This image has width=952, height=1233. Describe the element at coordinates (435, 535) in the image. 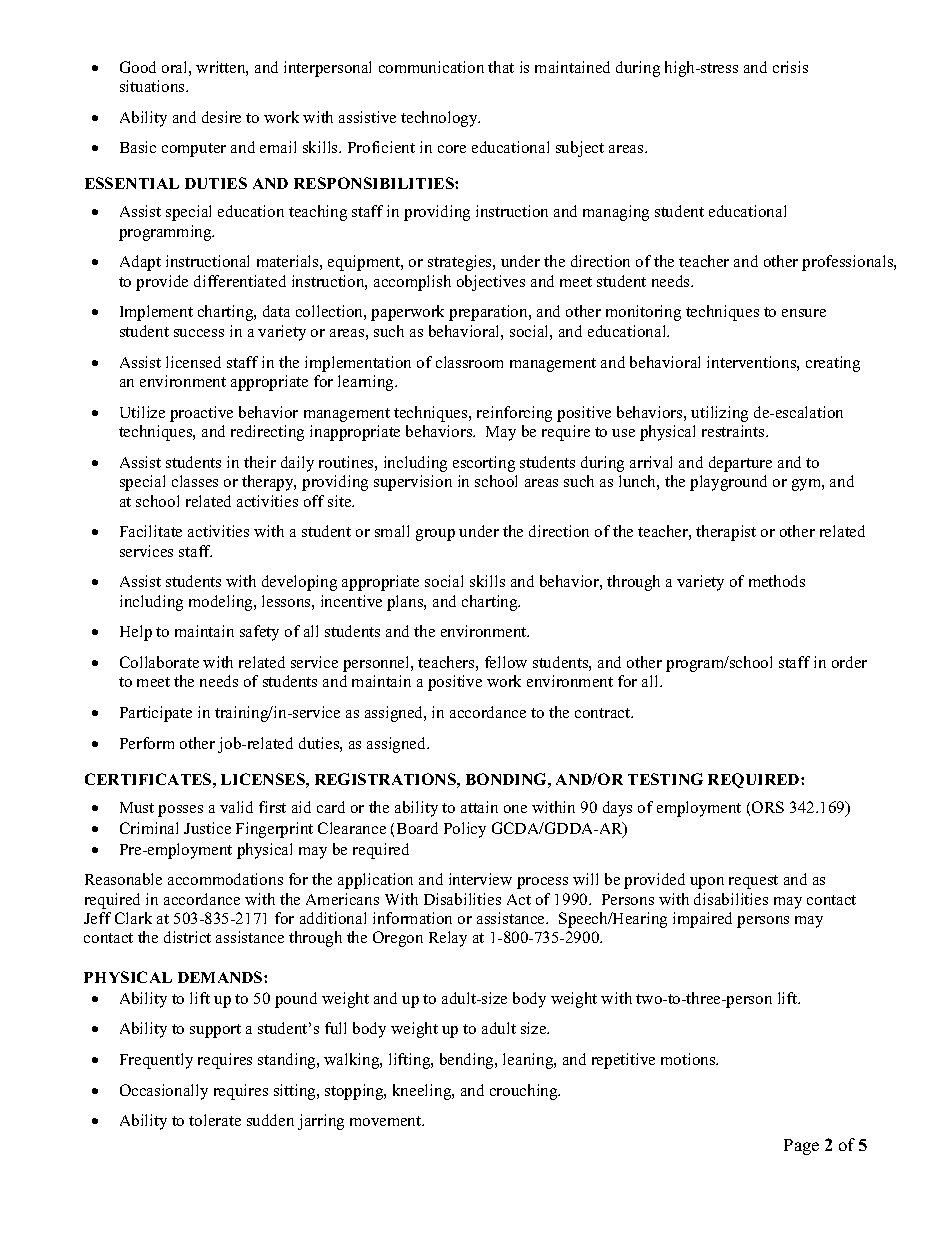

I see `group` at that location.
